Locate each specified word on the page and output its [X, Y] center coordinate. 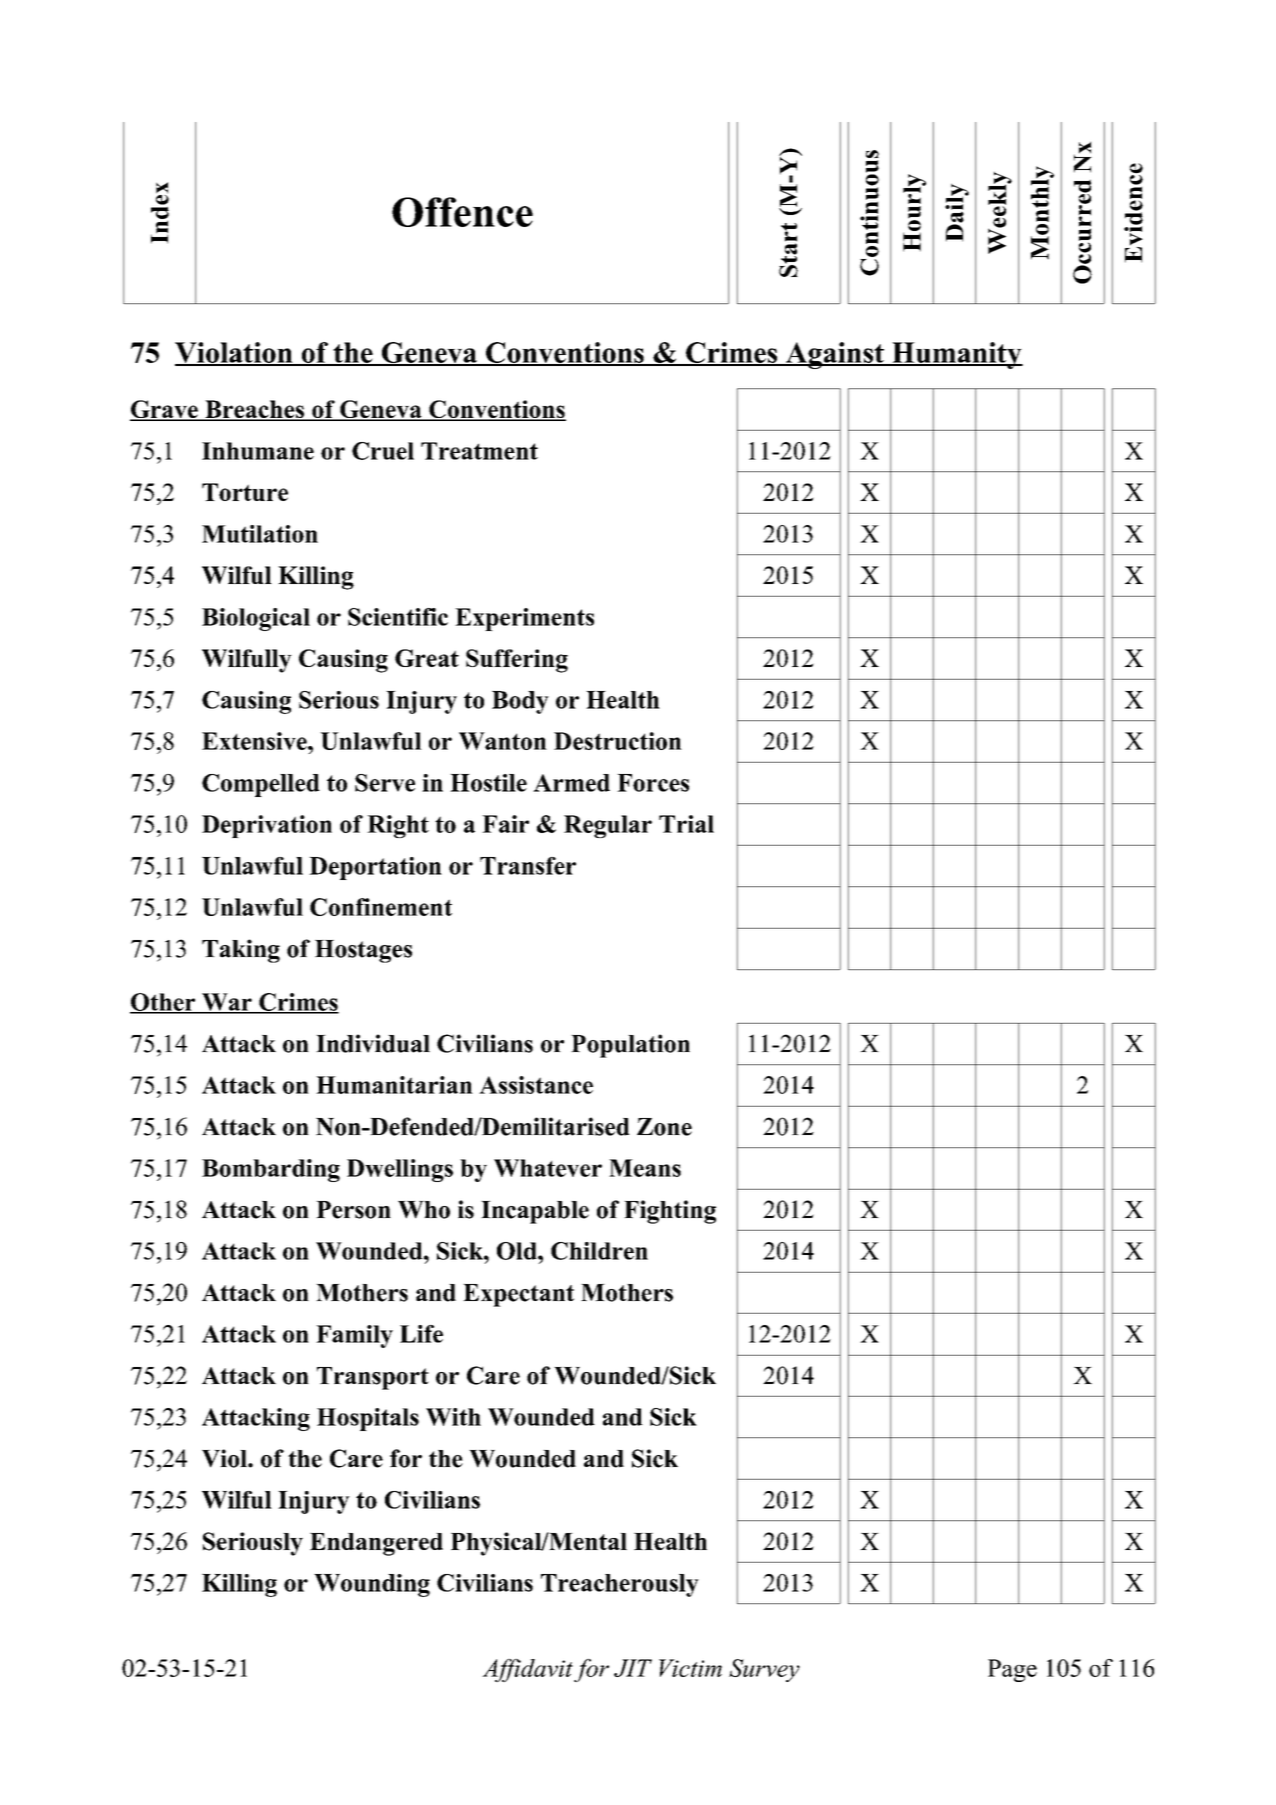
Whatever [548, 1168]
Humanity [956, 355]
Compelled [261, 785]
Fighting [670, 1212]
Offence [462, 212]
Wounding [372, 1585]
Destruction [618, 741]
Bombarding [271, 1170]
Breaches [254, 410]
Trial [686, 824]
